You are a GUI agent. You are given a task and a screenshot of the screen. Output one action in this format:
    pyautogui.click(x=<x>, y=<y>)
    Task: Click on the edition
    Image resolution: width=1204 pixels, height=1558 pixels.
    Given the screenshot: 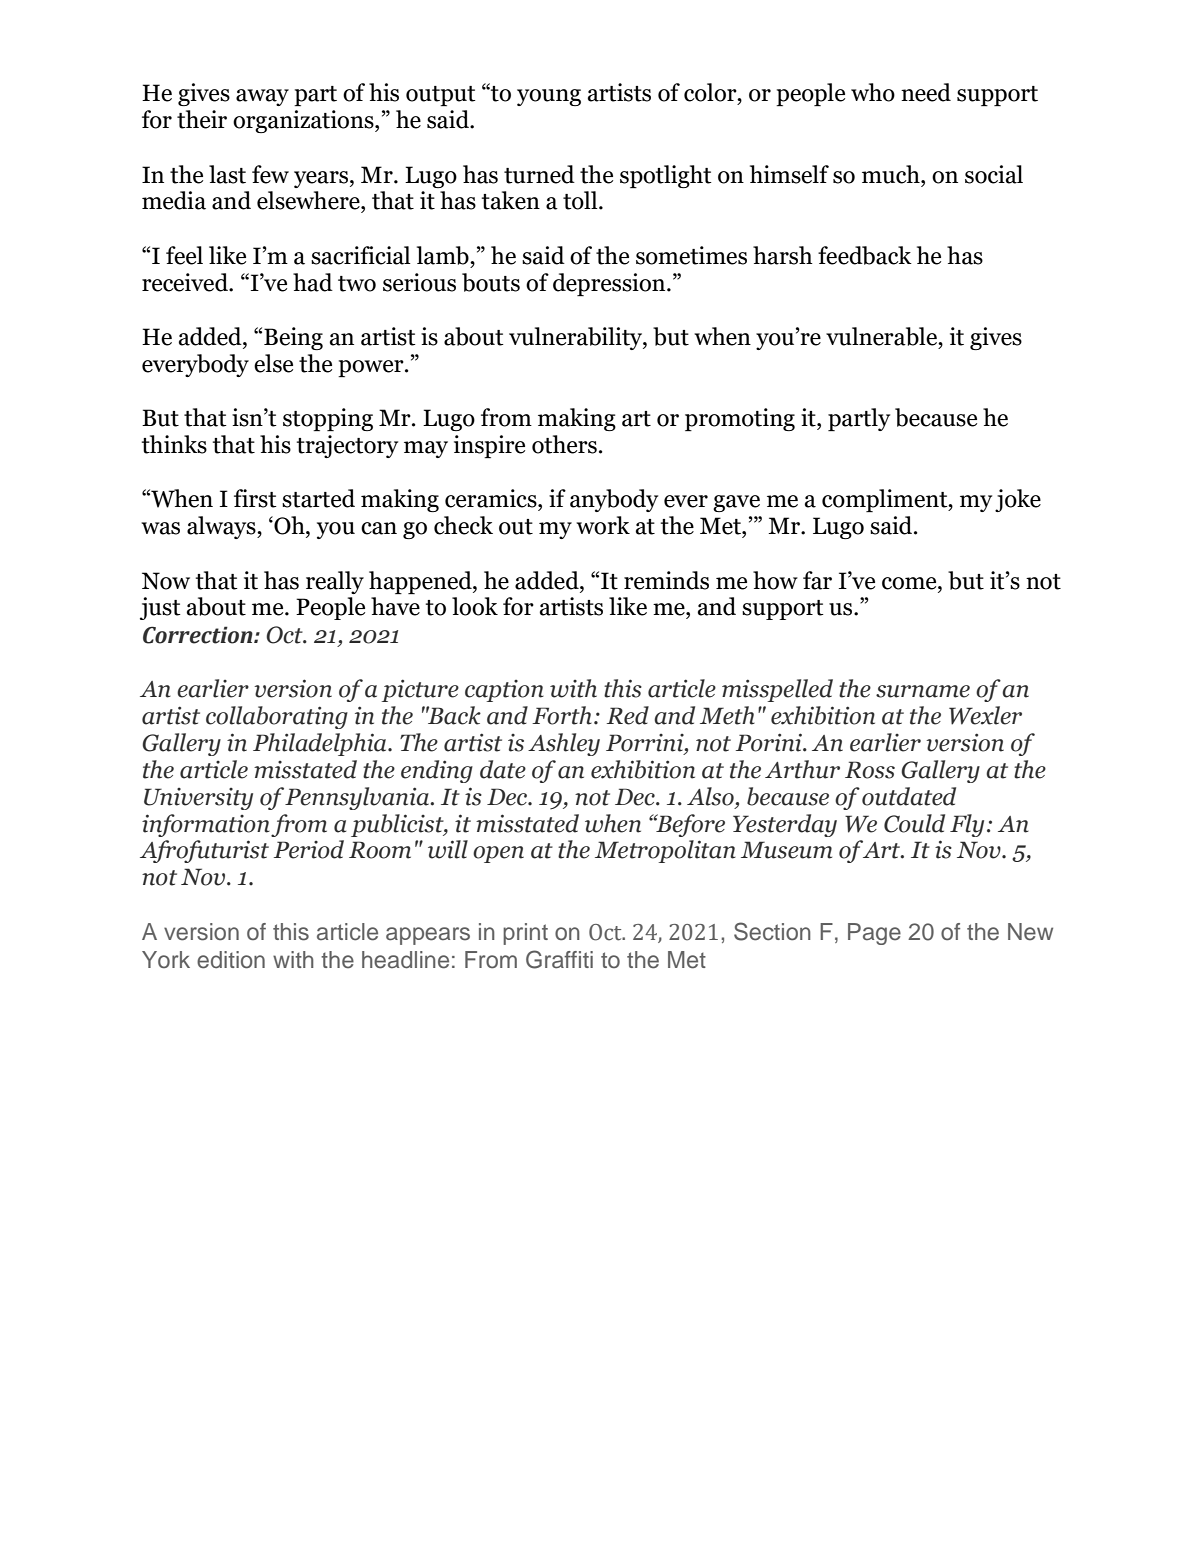 What is the action you would take?
    pyautogui.click(x=231, y=960)
